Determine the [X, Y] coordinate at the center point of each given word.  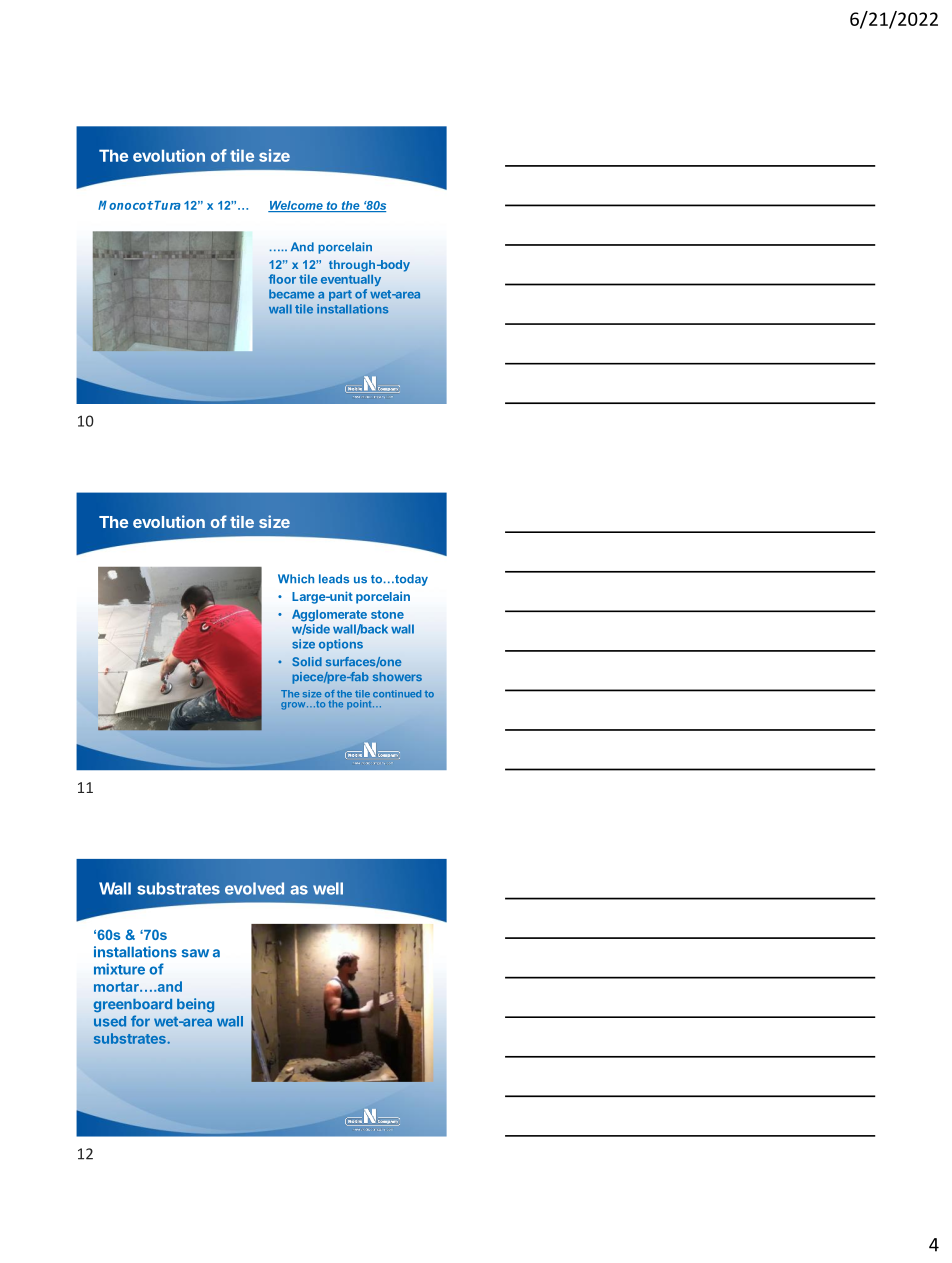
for [140, 1021]
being [195, 1005]
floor [282, 279]
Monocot [125, 205]
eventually [351, 280]
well [328, 888]
